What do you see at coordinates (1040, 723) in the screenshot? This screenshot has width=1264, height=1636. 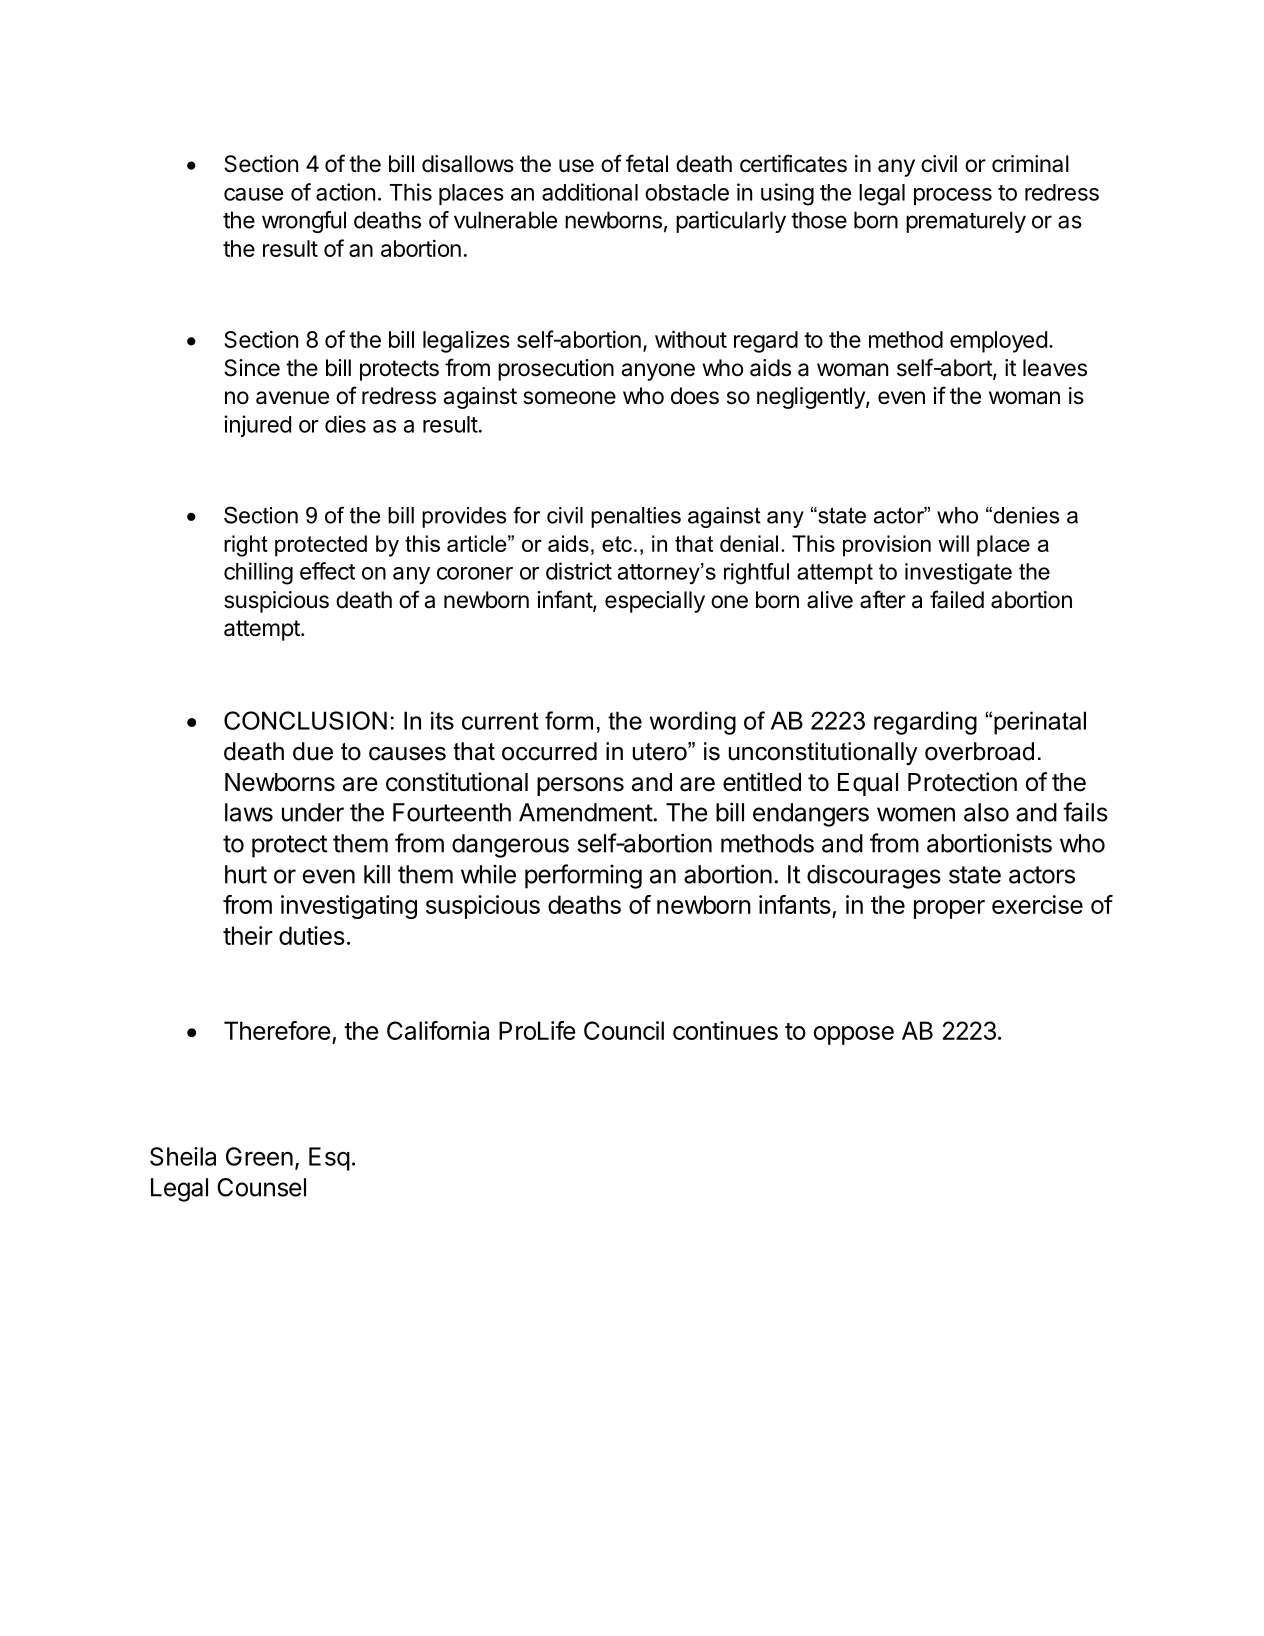 I see `perinatal` at bounding box center [1040, 723].
